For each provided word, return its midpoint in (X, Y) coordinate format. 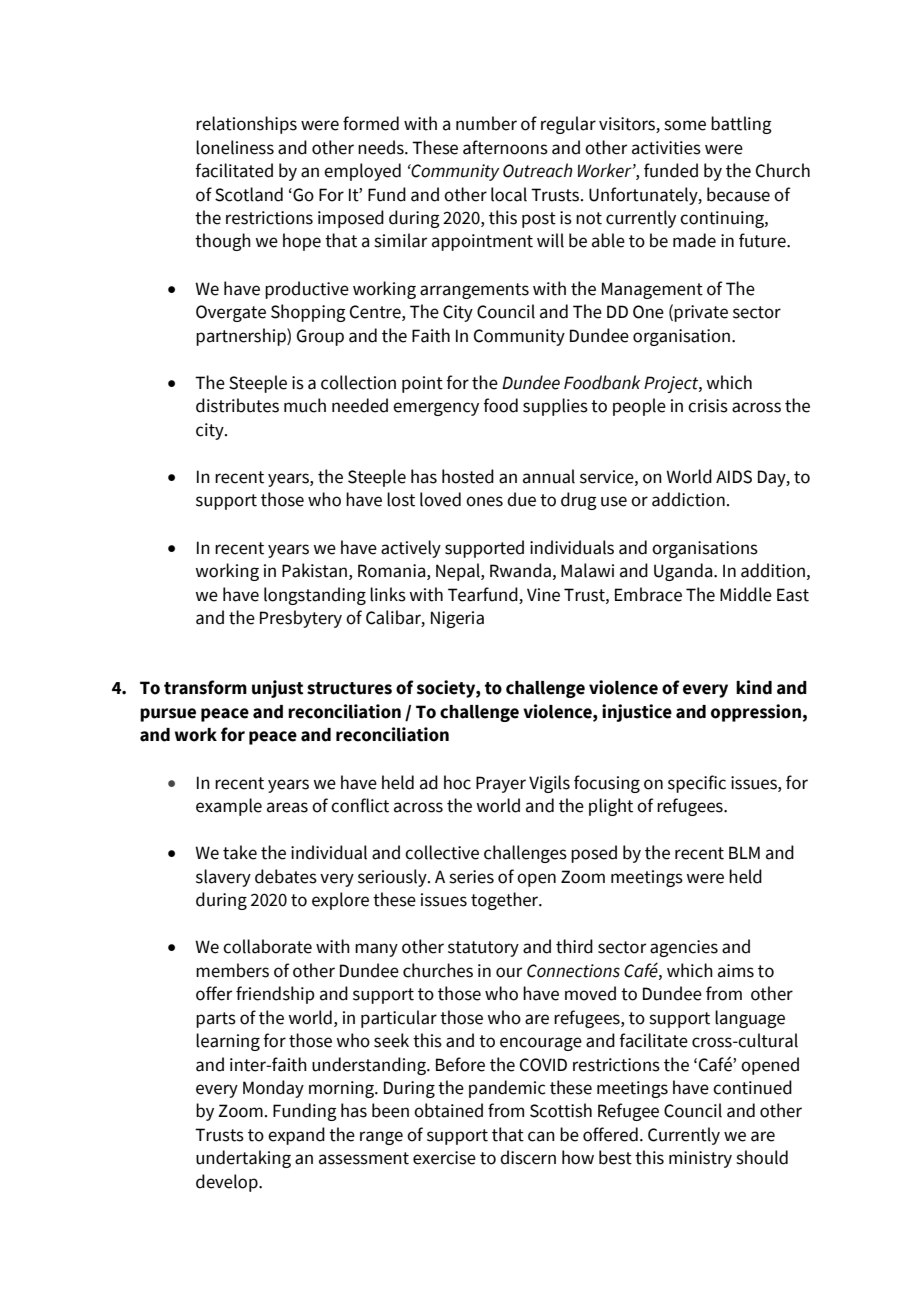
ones (484, 501)
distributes (237, 405)
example (229, 807)
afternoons (505, 147)
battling (741, 125)
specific (697, 784)
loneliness (235, 147)
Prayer (501, 784)
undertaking (243, 1159)
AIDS (734, 477)
